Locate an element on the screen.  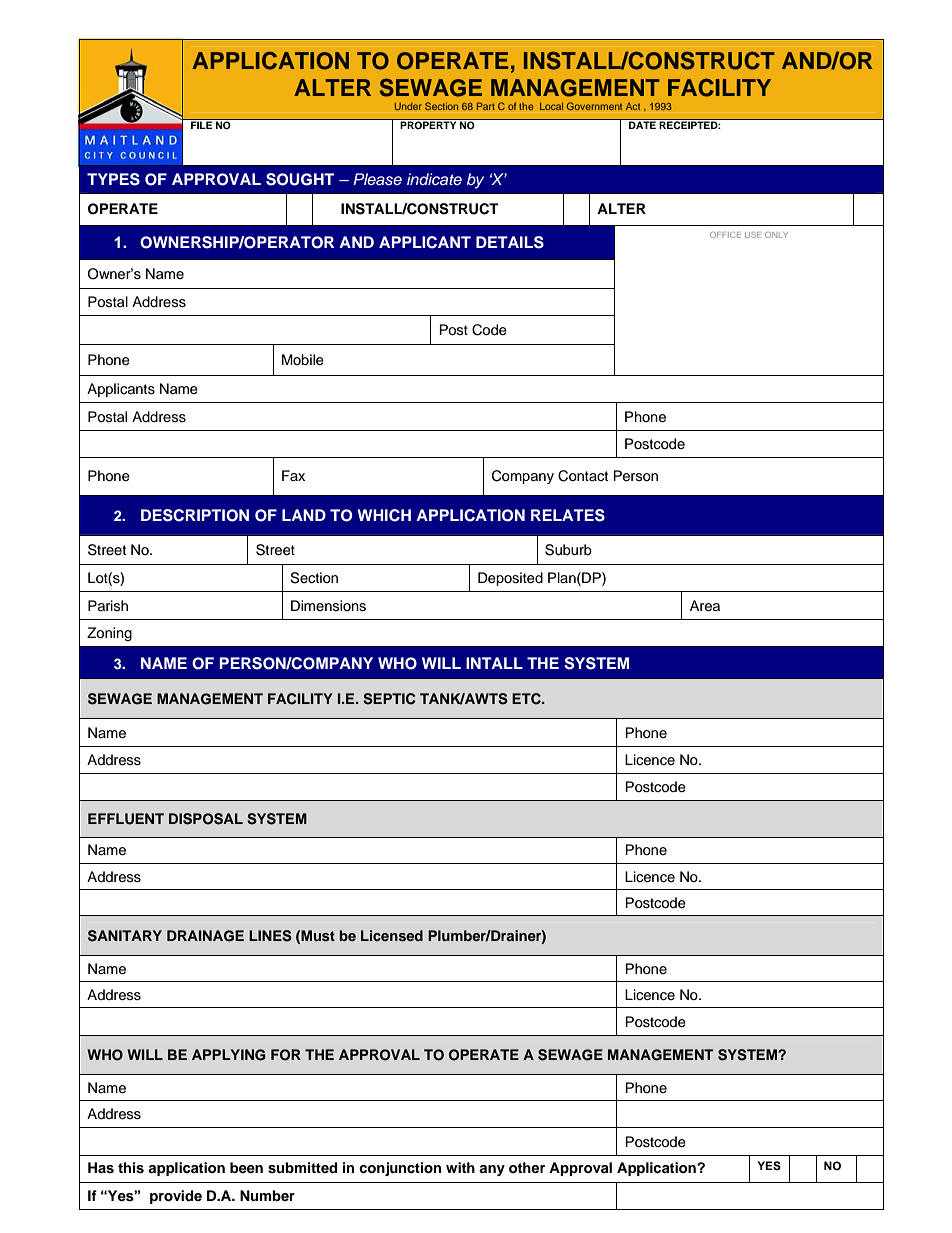
Mobile is located at coordinates (303, 360).
